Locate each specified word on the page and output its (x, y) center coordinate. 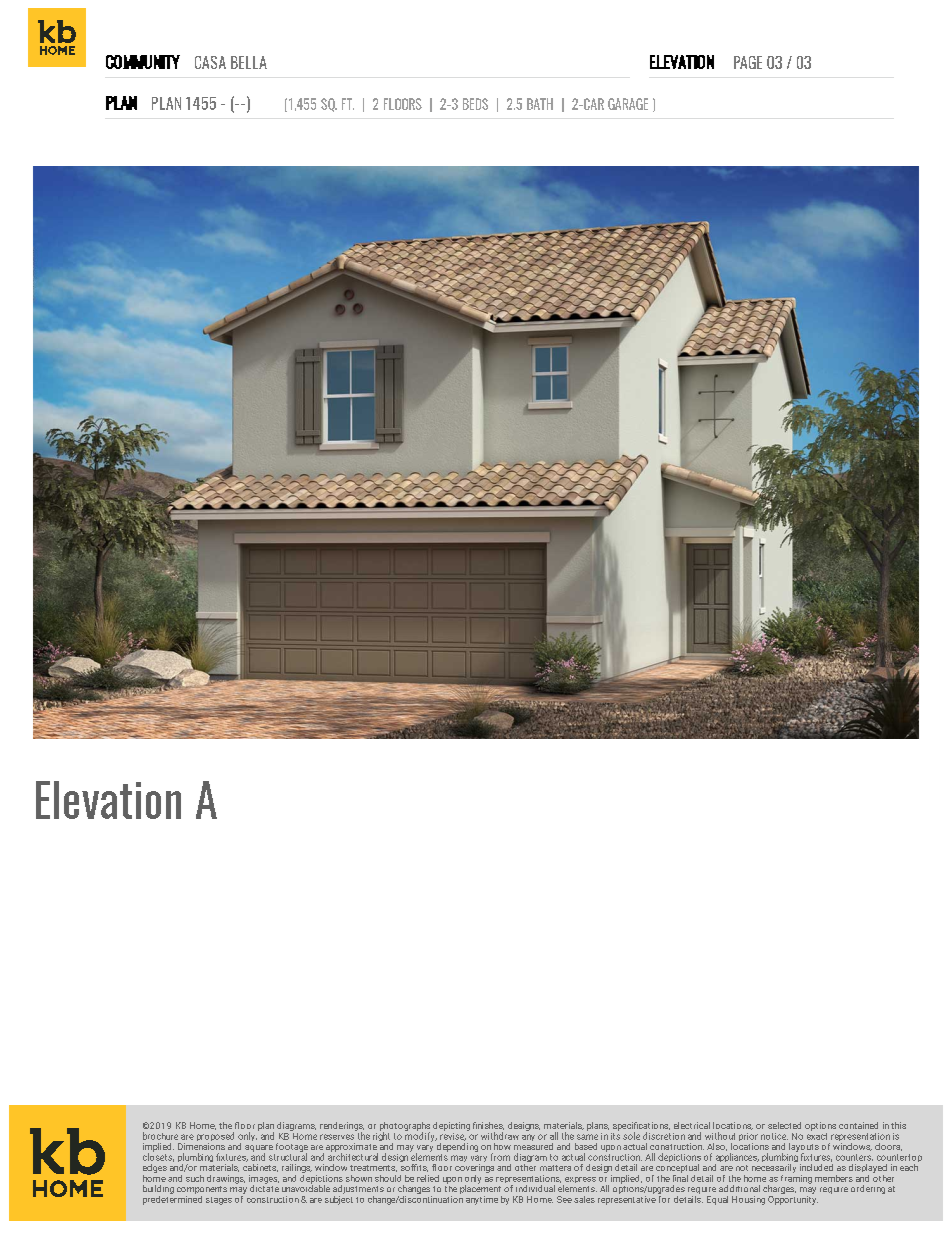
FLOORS (403, 104)
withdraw (500, 1136)
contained (858, 1125)
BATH (540, 104)
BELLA (249, 62)
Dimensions (201, 1146)
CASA (210, 62)
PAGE (748, 62)
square (259, 1149)
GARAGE (628, 104)
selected (784, 1125)
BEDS (475, 104)
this (898, 1125)
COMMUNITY (143, 62)
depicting (451, 1126)
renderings (342, 1127)
